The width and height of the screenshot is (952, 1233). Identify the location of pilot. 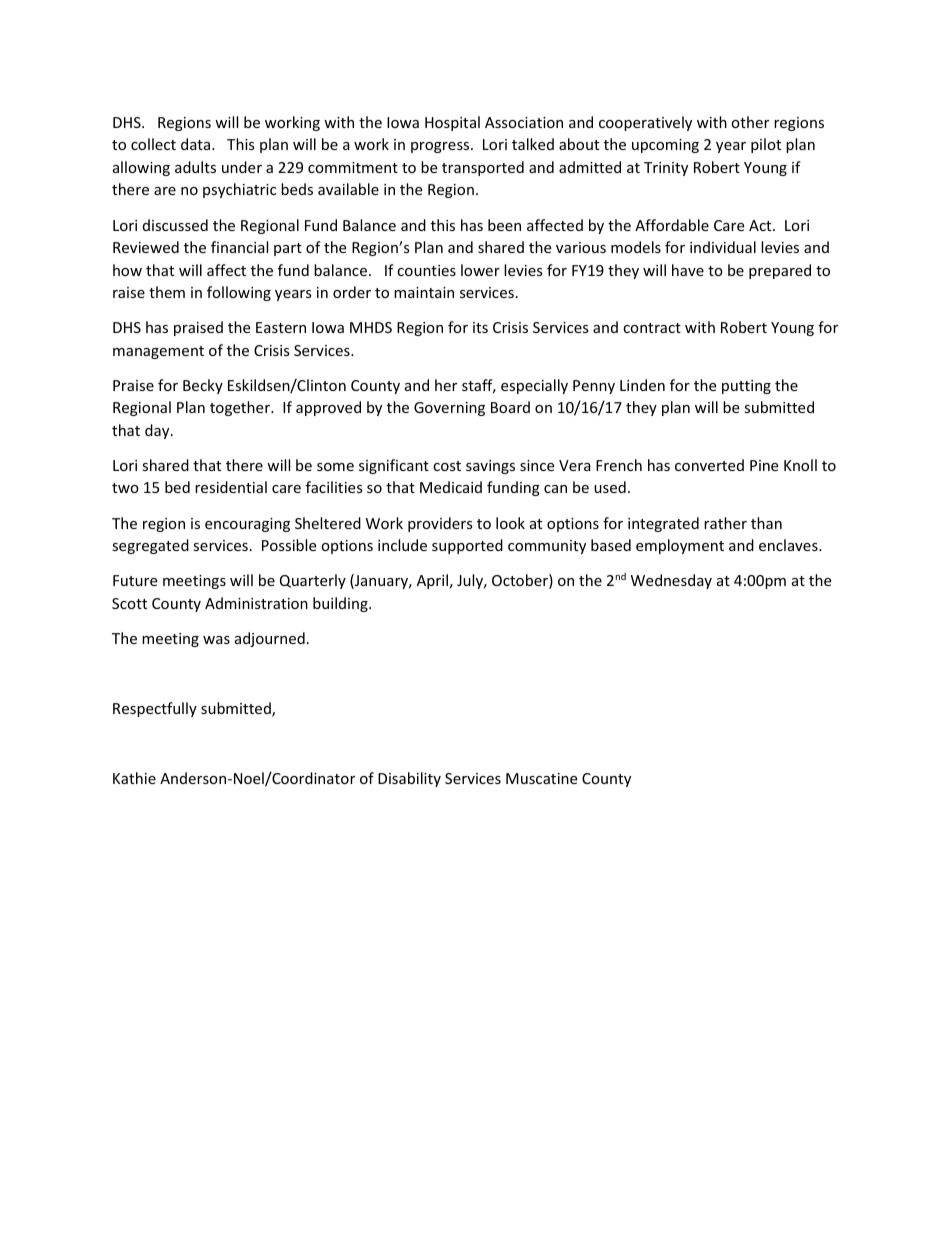
(766, 145).
